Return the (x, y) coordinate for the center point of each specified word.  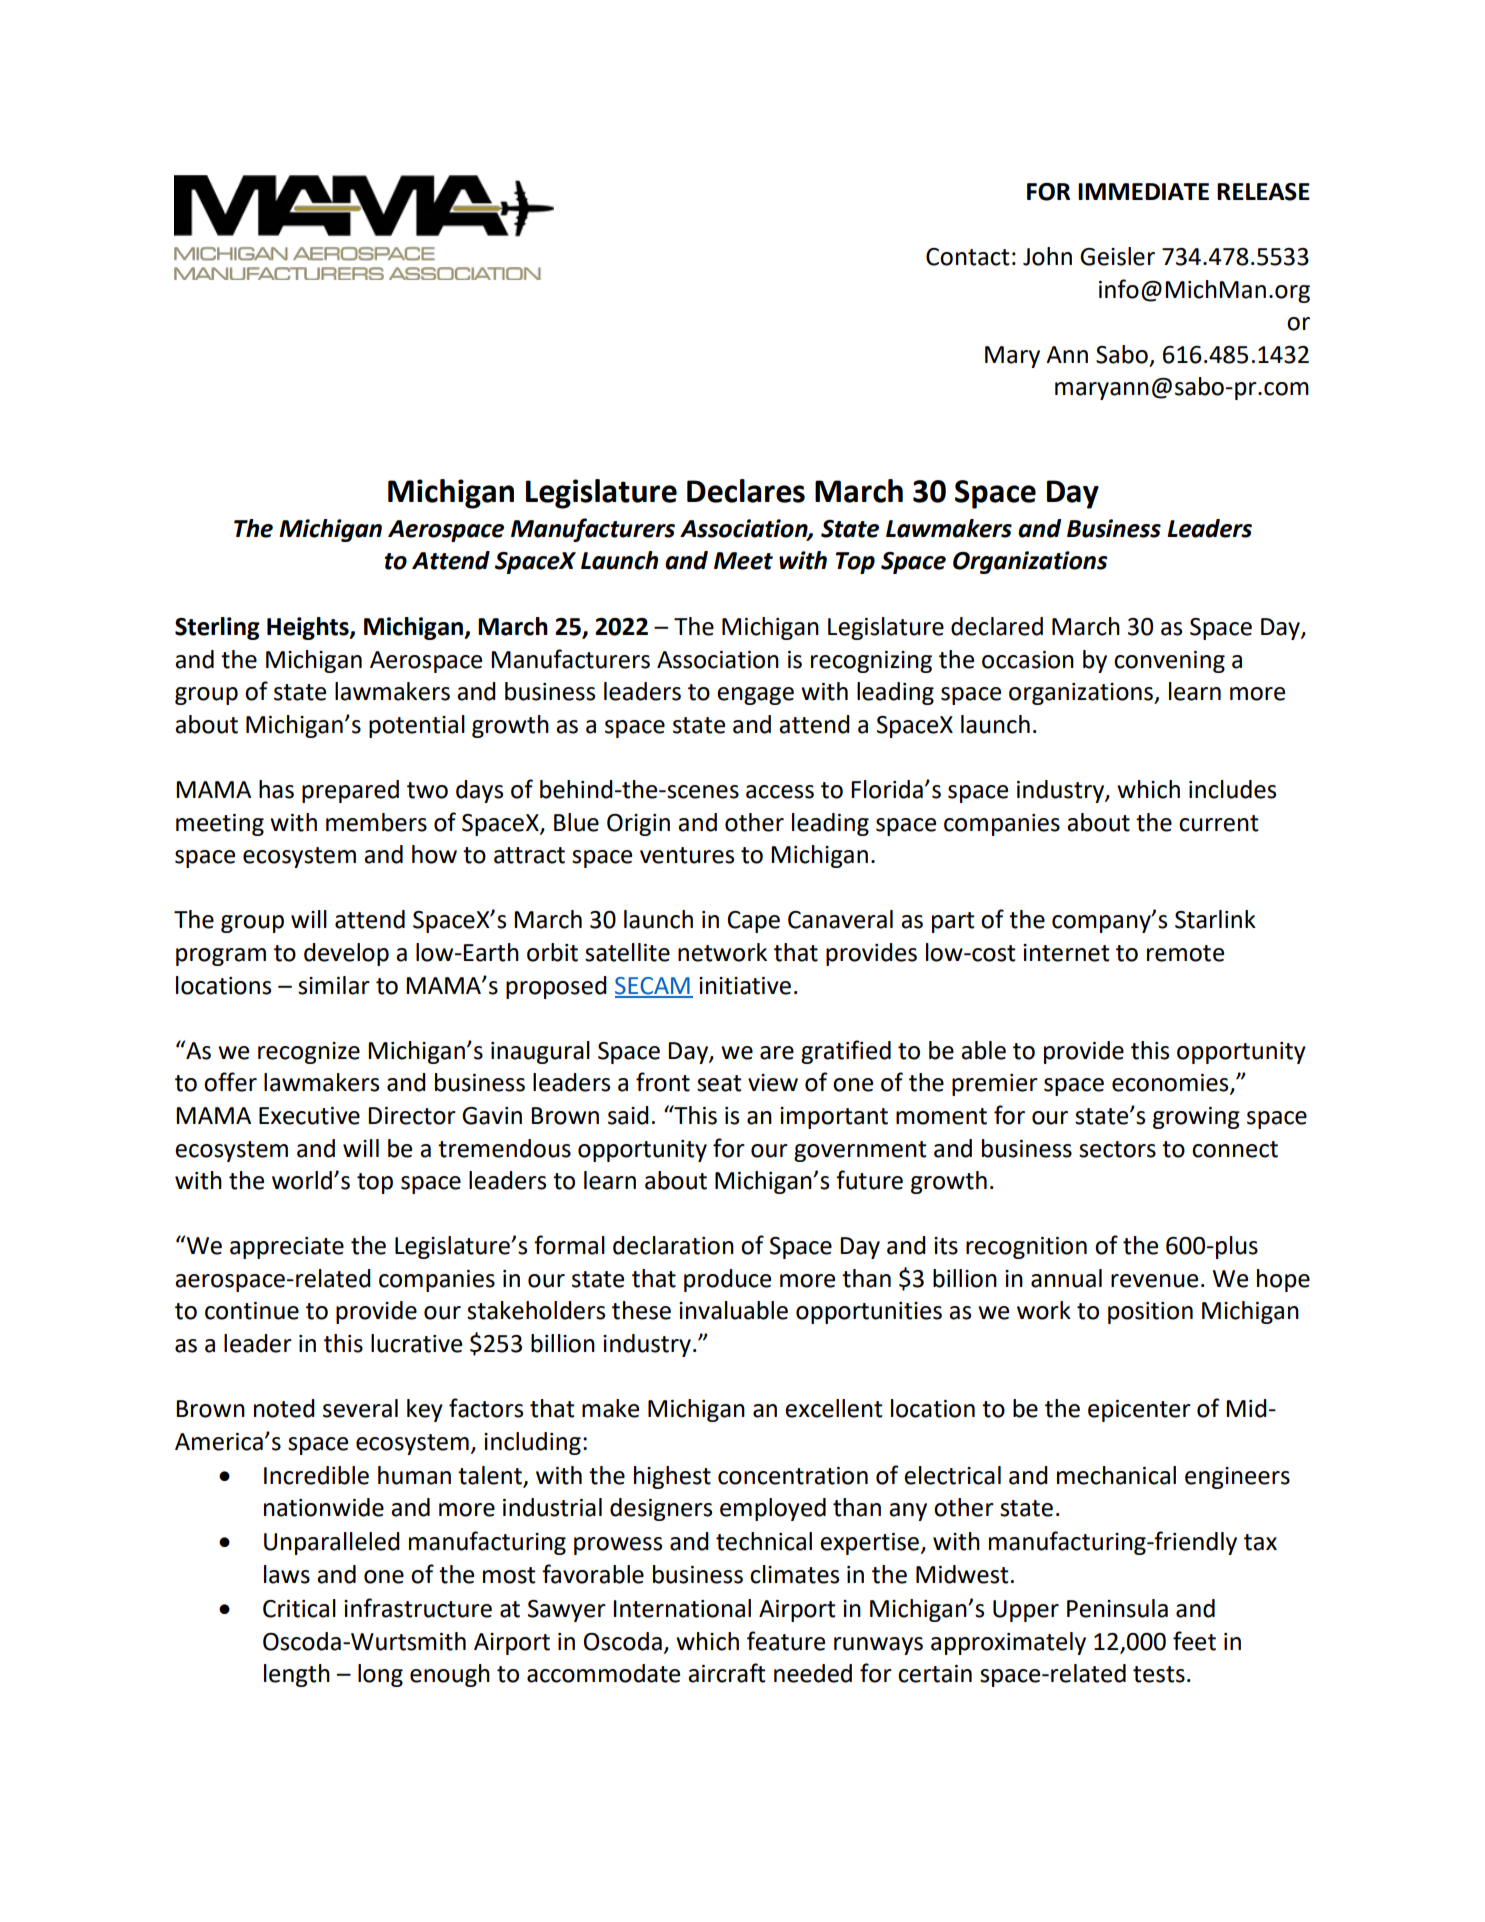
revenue (1154, 1281)
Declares (746, 491)
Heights (309, 628)
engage (755, 696)
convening (1169, 662)
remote (1185, 953)
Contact (968, 257)
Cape (754, 922)
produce (727, 1280)
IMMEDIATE (1143, 191)
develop (346, 954)
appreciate (287, 1248)
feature (786, 1641)
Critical (299, 1608)
